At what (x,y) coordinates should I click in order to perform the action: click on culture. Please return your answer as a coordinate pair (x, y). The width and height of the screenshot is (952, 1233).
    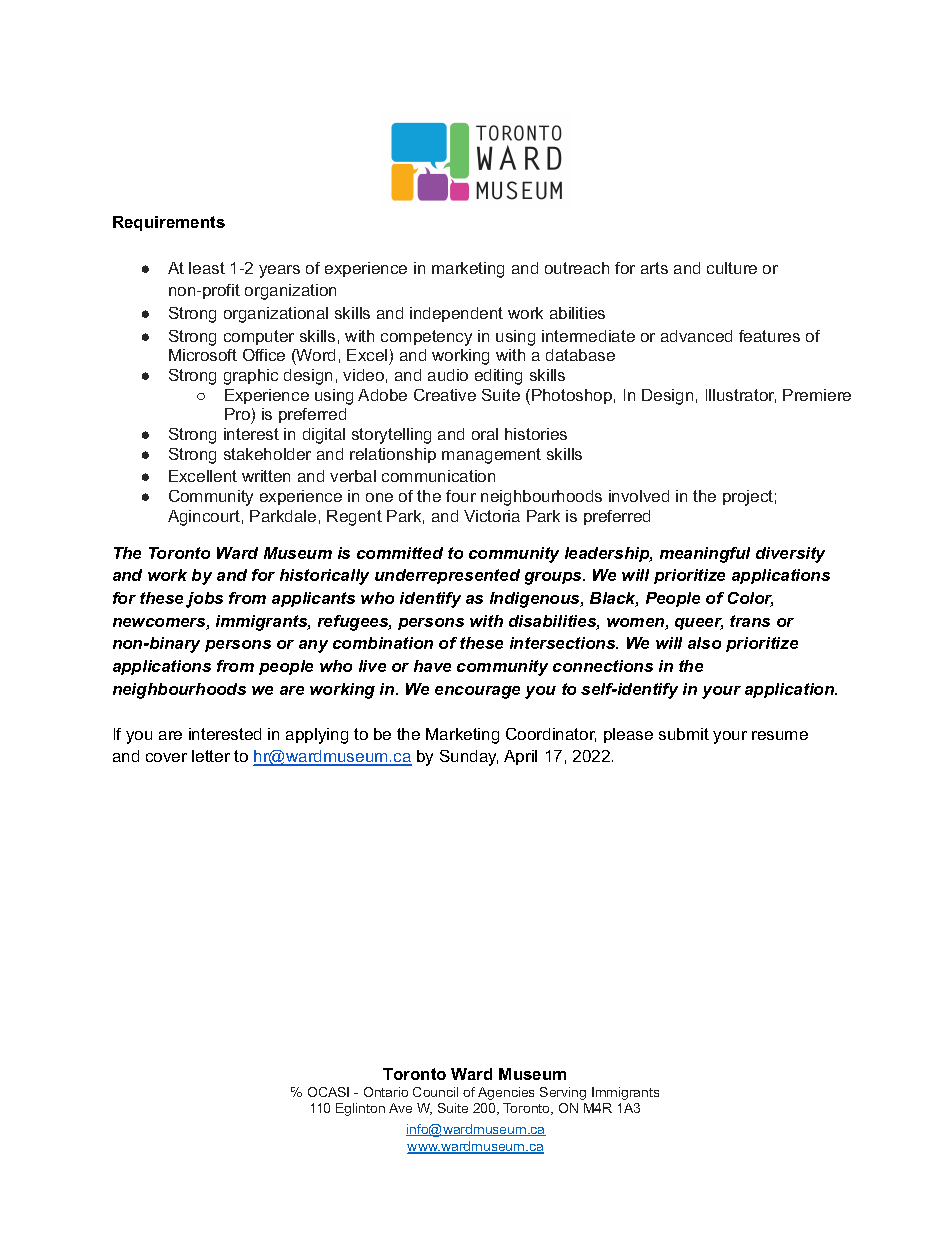
    Looking at the image, I should click on (732, 268).
